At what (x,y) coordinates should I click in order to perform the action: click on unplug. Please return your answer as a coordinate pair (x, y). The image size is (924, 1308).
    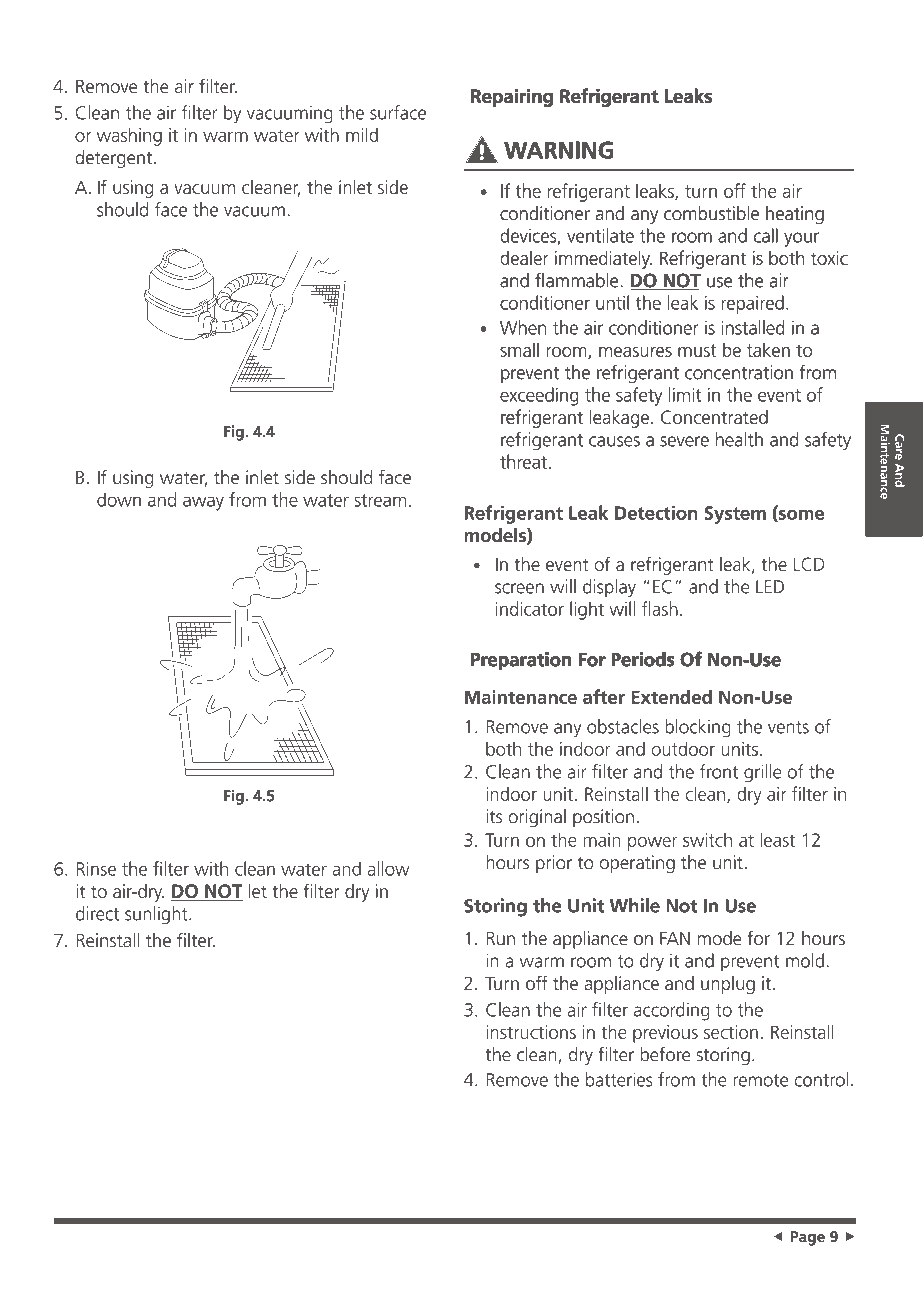
    Looking at the image, I should click on (728, 985).
